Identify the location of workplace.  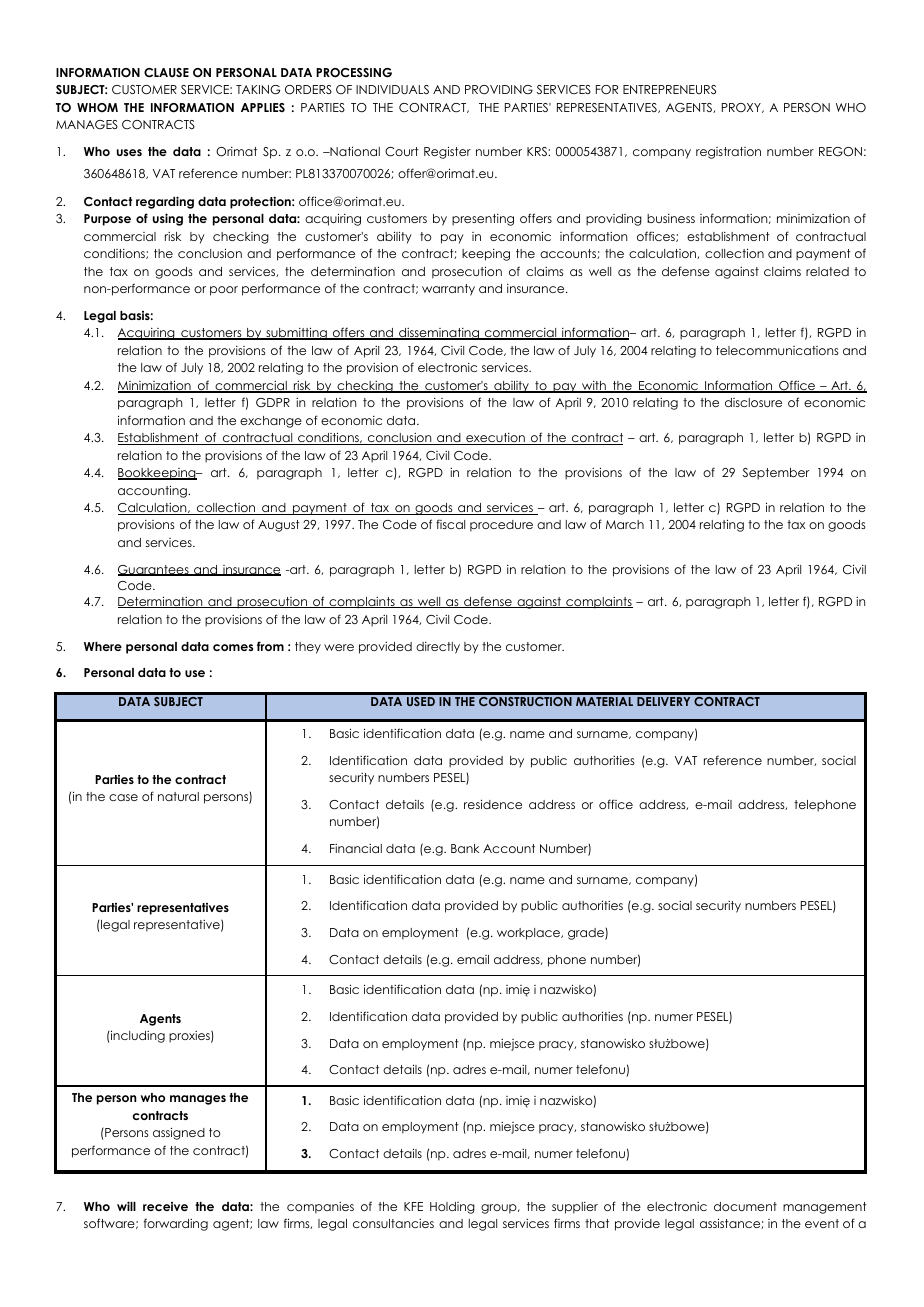
(530, 934).
